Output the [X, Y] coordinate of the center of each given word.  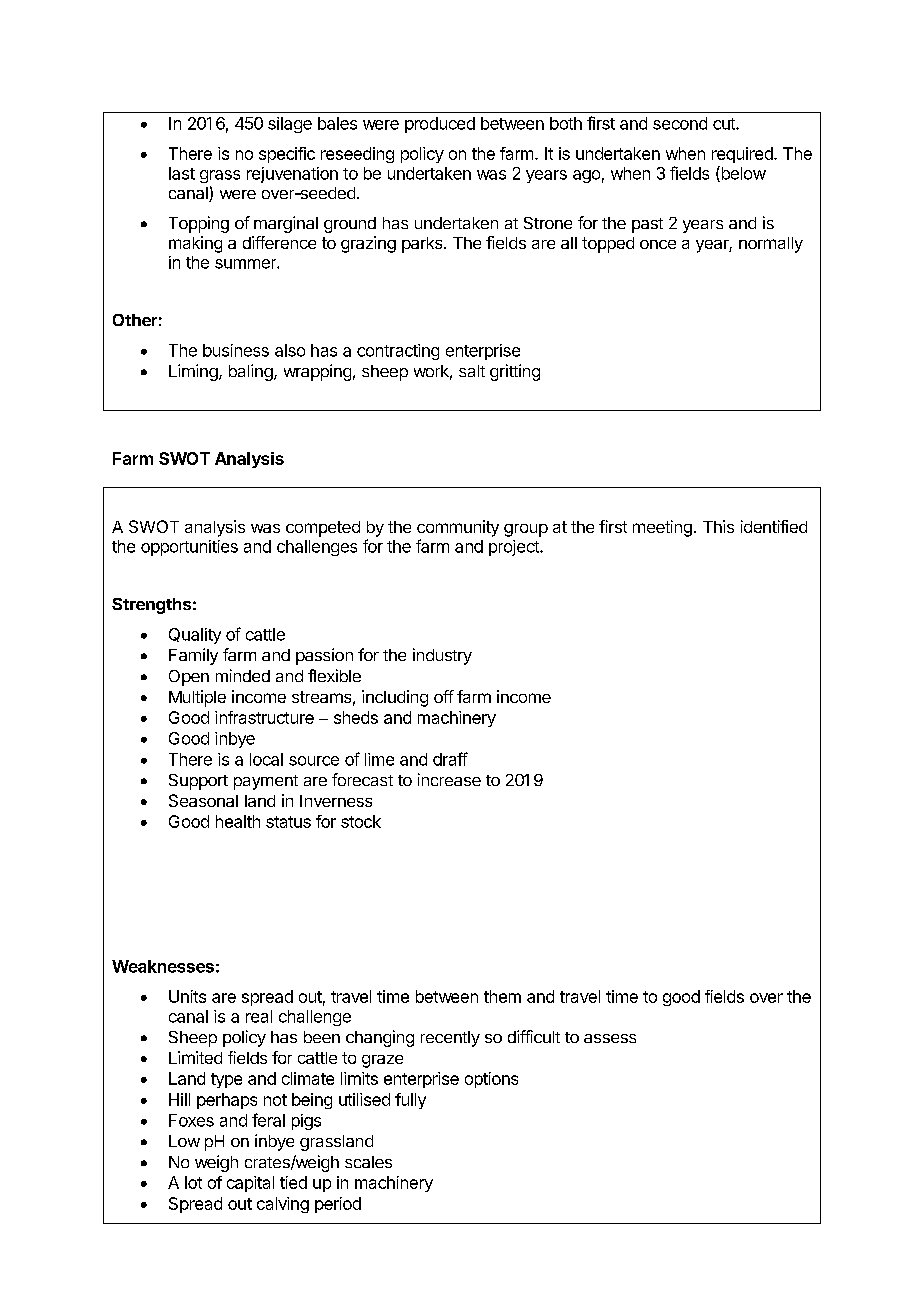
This [718, 526]
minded [243, 675]
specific [287, 155]
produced [440, 125]
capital [250, 1184]
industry [442, 656]
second [680, 123]
